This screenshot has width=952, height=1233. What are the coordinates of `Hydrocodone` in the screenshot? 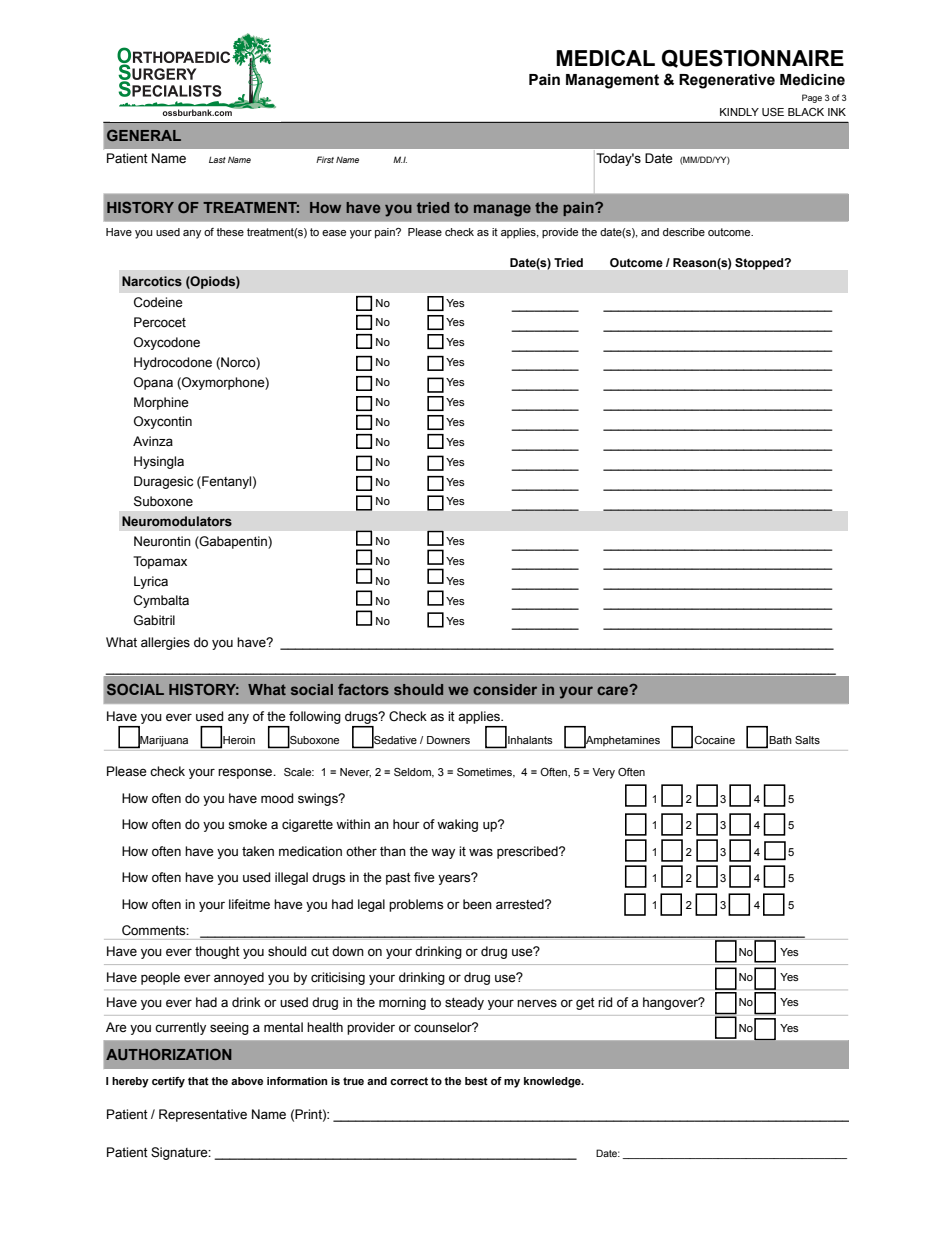 It's located at (173, 363).
